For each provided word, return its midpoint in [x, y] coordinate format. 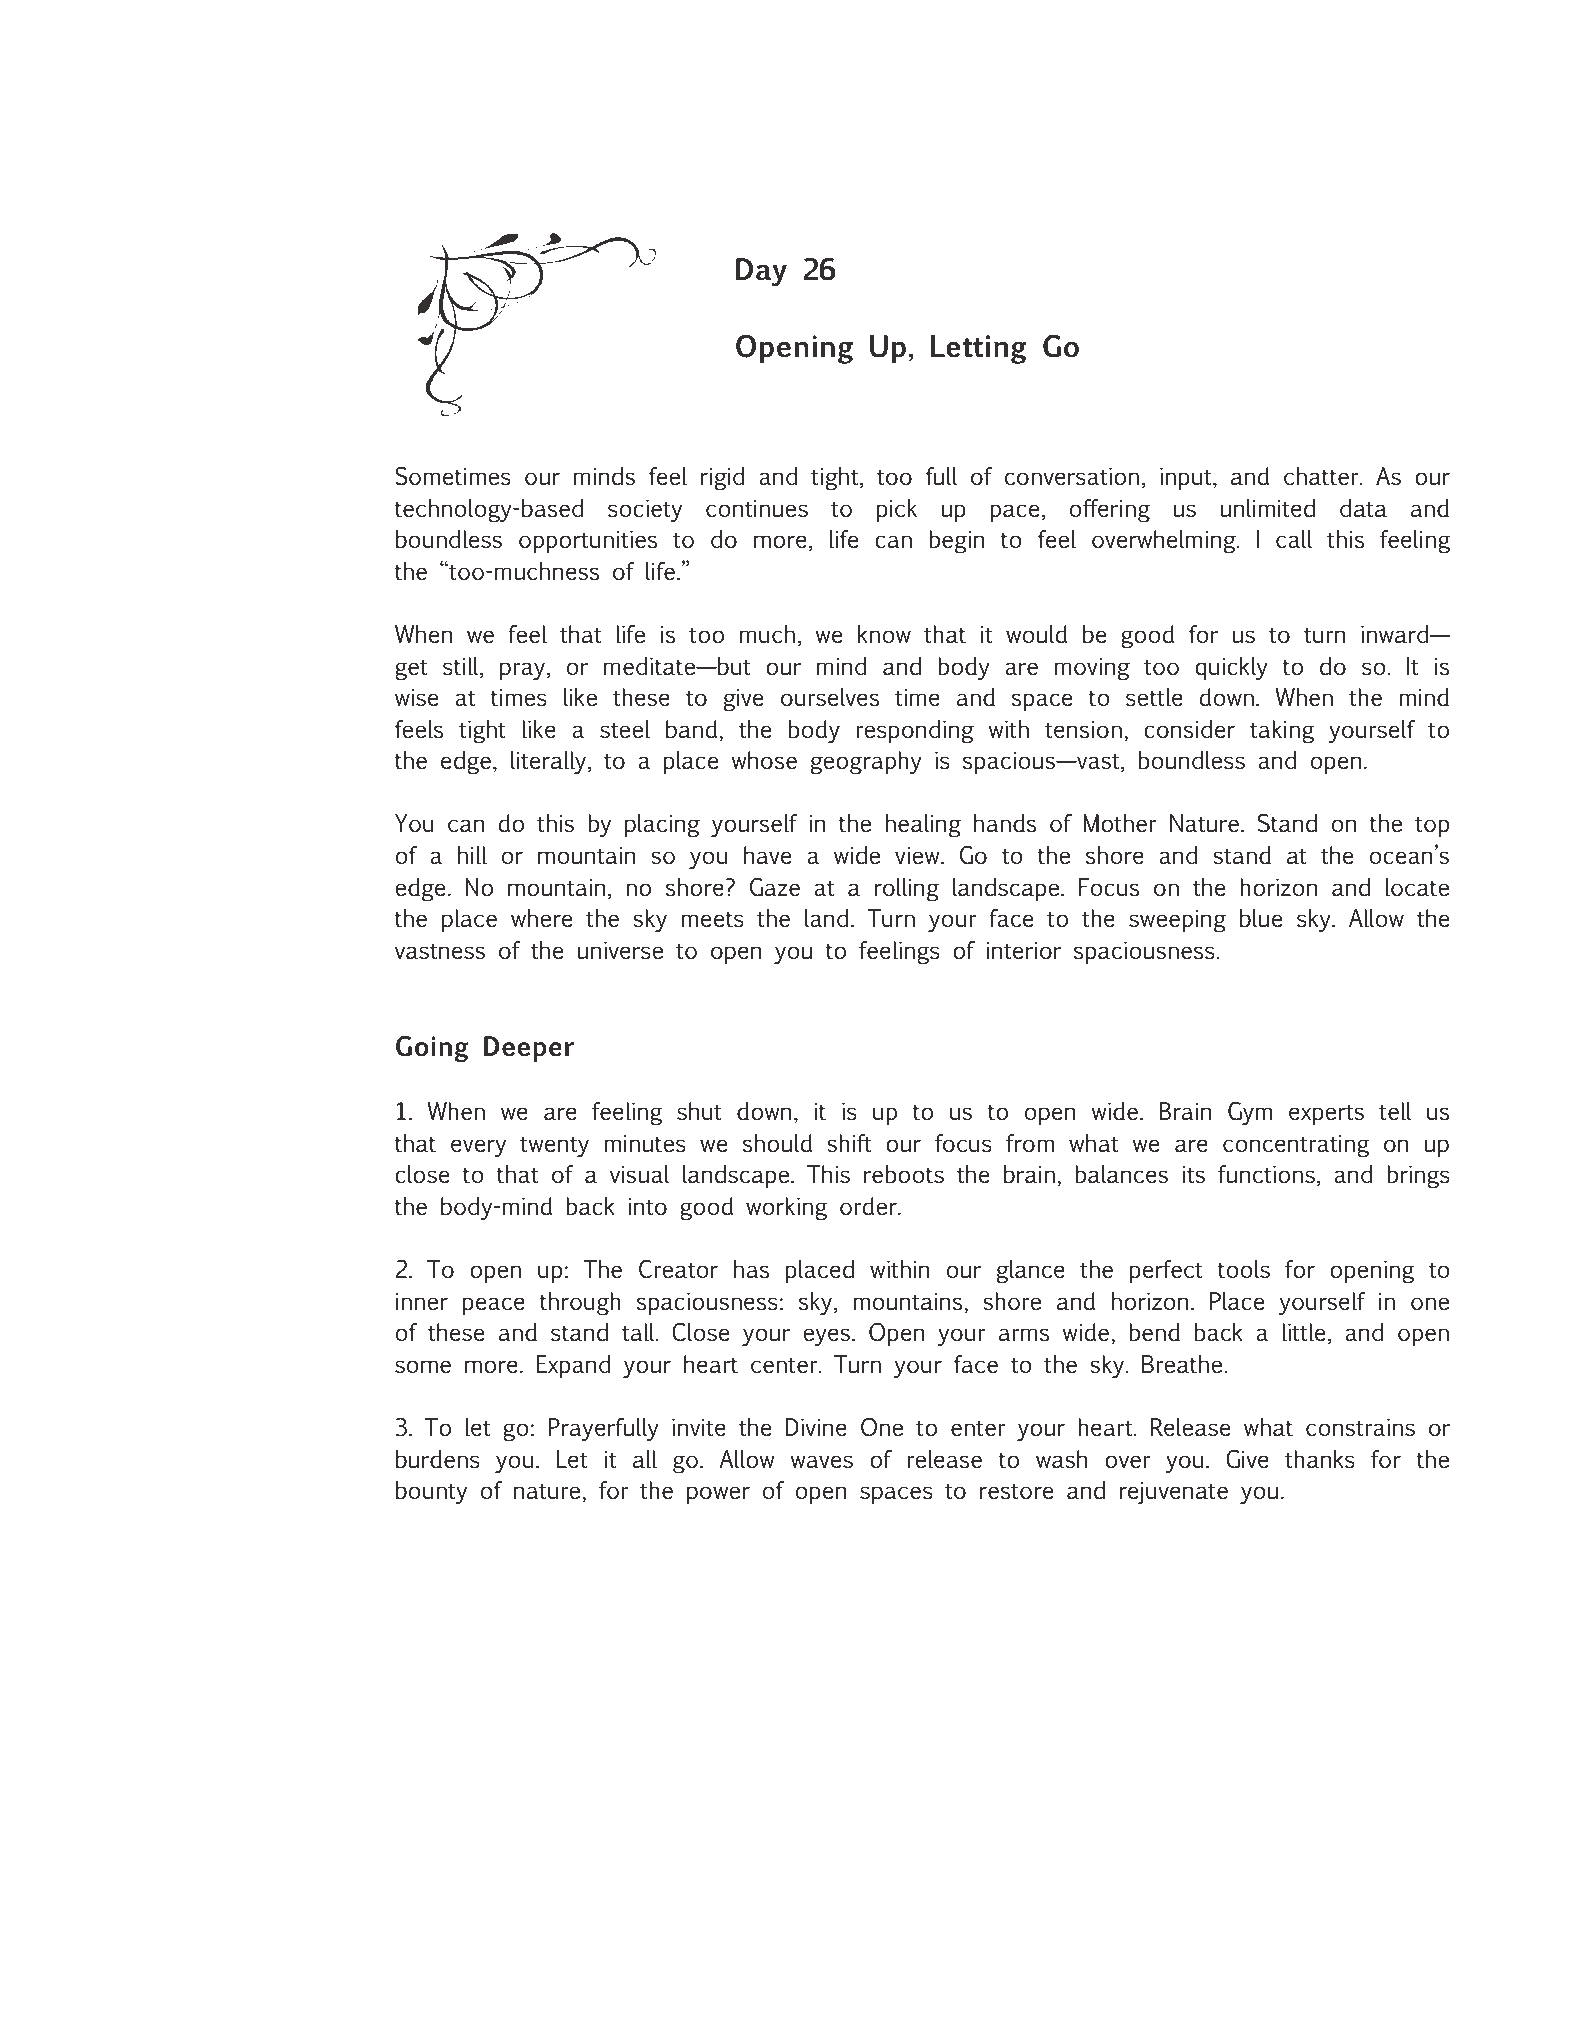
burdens [438, 1459]
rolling [907, 890]
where [541, 918]
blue [1261, 918]
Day [761, 272]
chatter [1322, 476]
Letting [979, 349]
